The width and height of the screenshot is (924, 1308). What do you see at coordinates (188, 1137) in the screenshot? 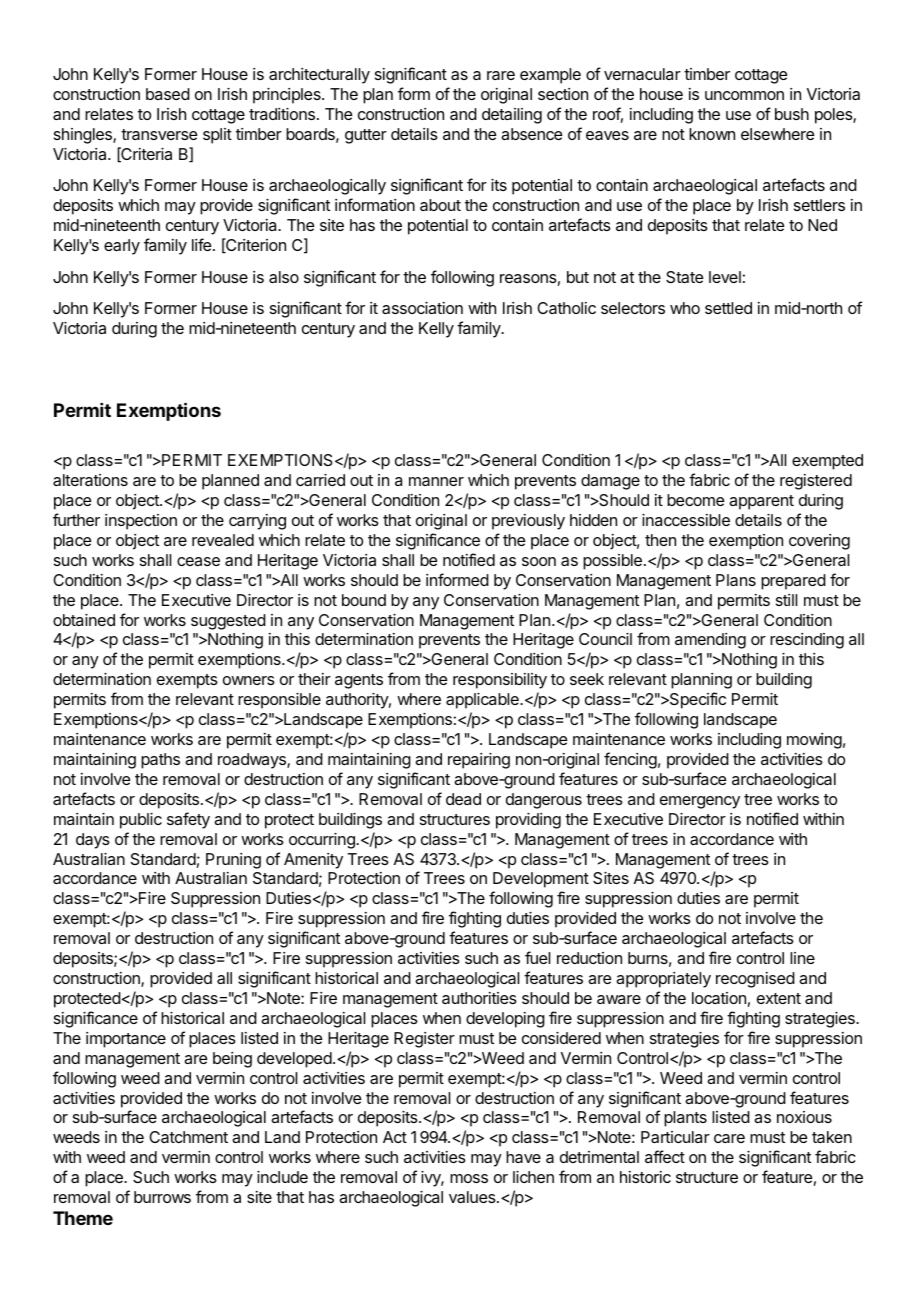
I see `Catchment` at bounding box center [188, 1137].
